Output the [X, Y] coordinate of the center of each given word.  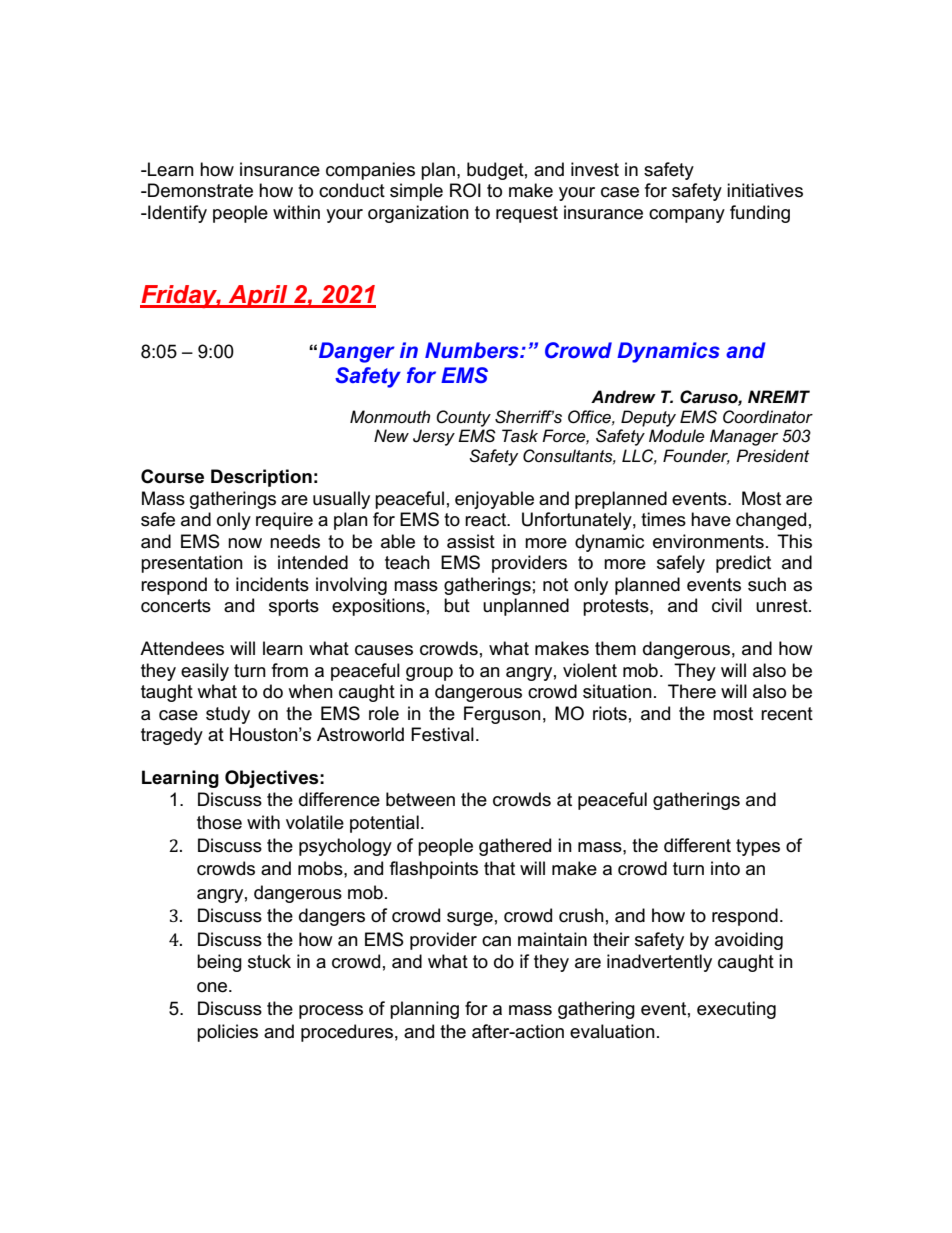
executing [736, 1010]
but [457, 605]
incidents [272, 584]
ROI [465, 190]
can [496, 941]
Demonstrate [199, 190]
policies [227, 1033]
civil [727, 605]
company [687, 216]
